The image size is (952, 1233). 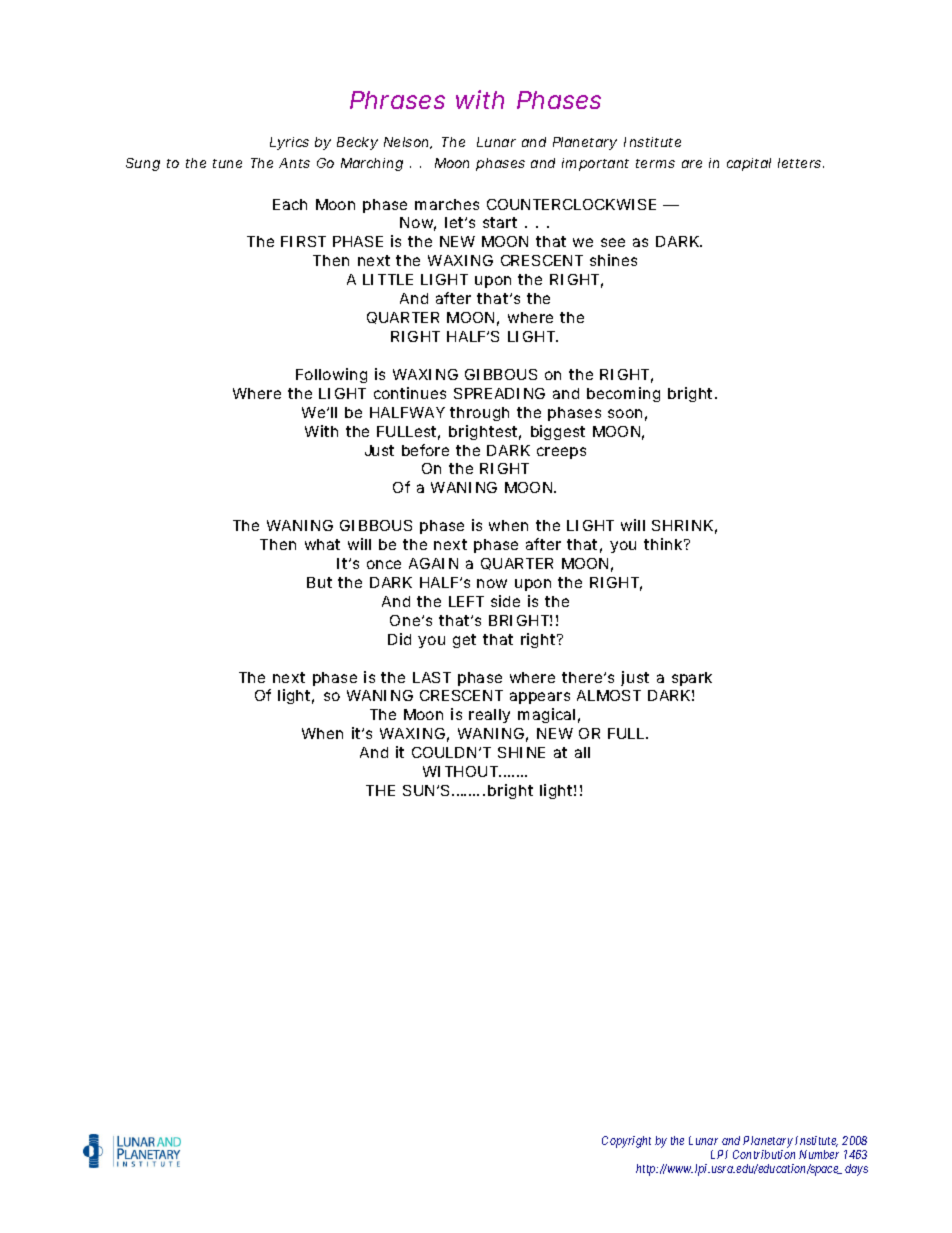 I want to click on Number, so click(x=819, y=1154).
